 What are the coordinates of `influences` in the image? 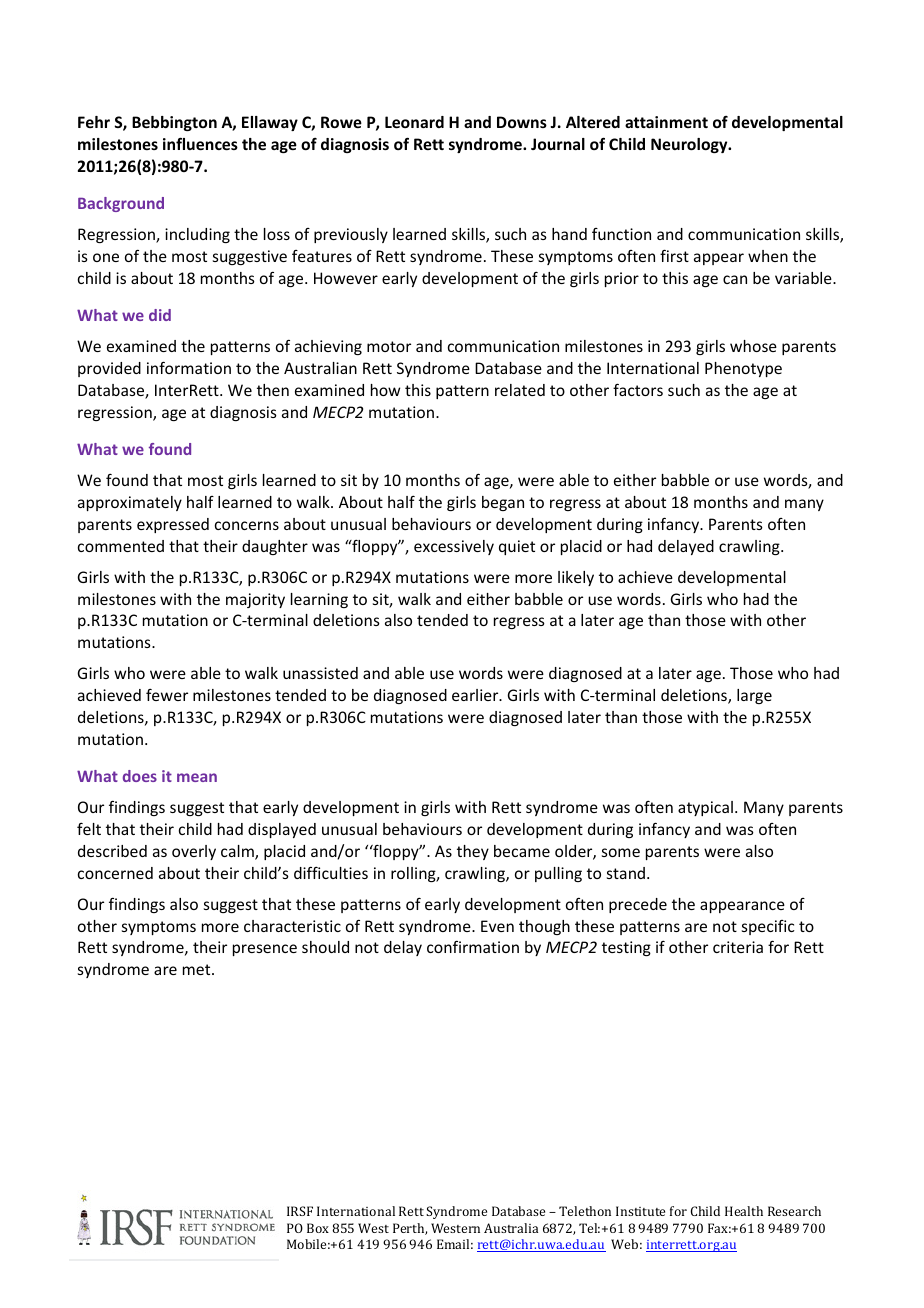 It's located at (200, 143).
